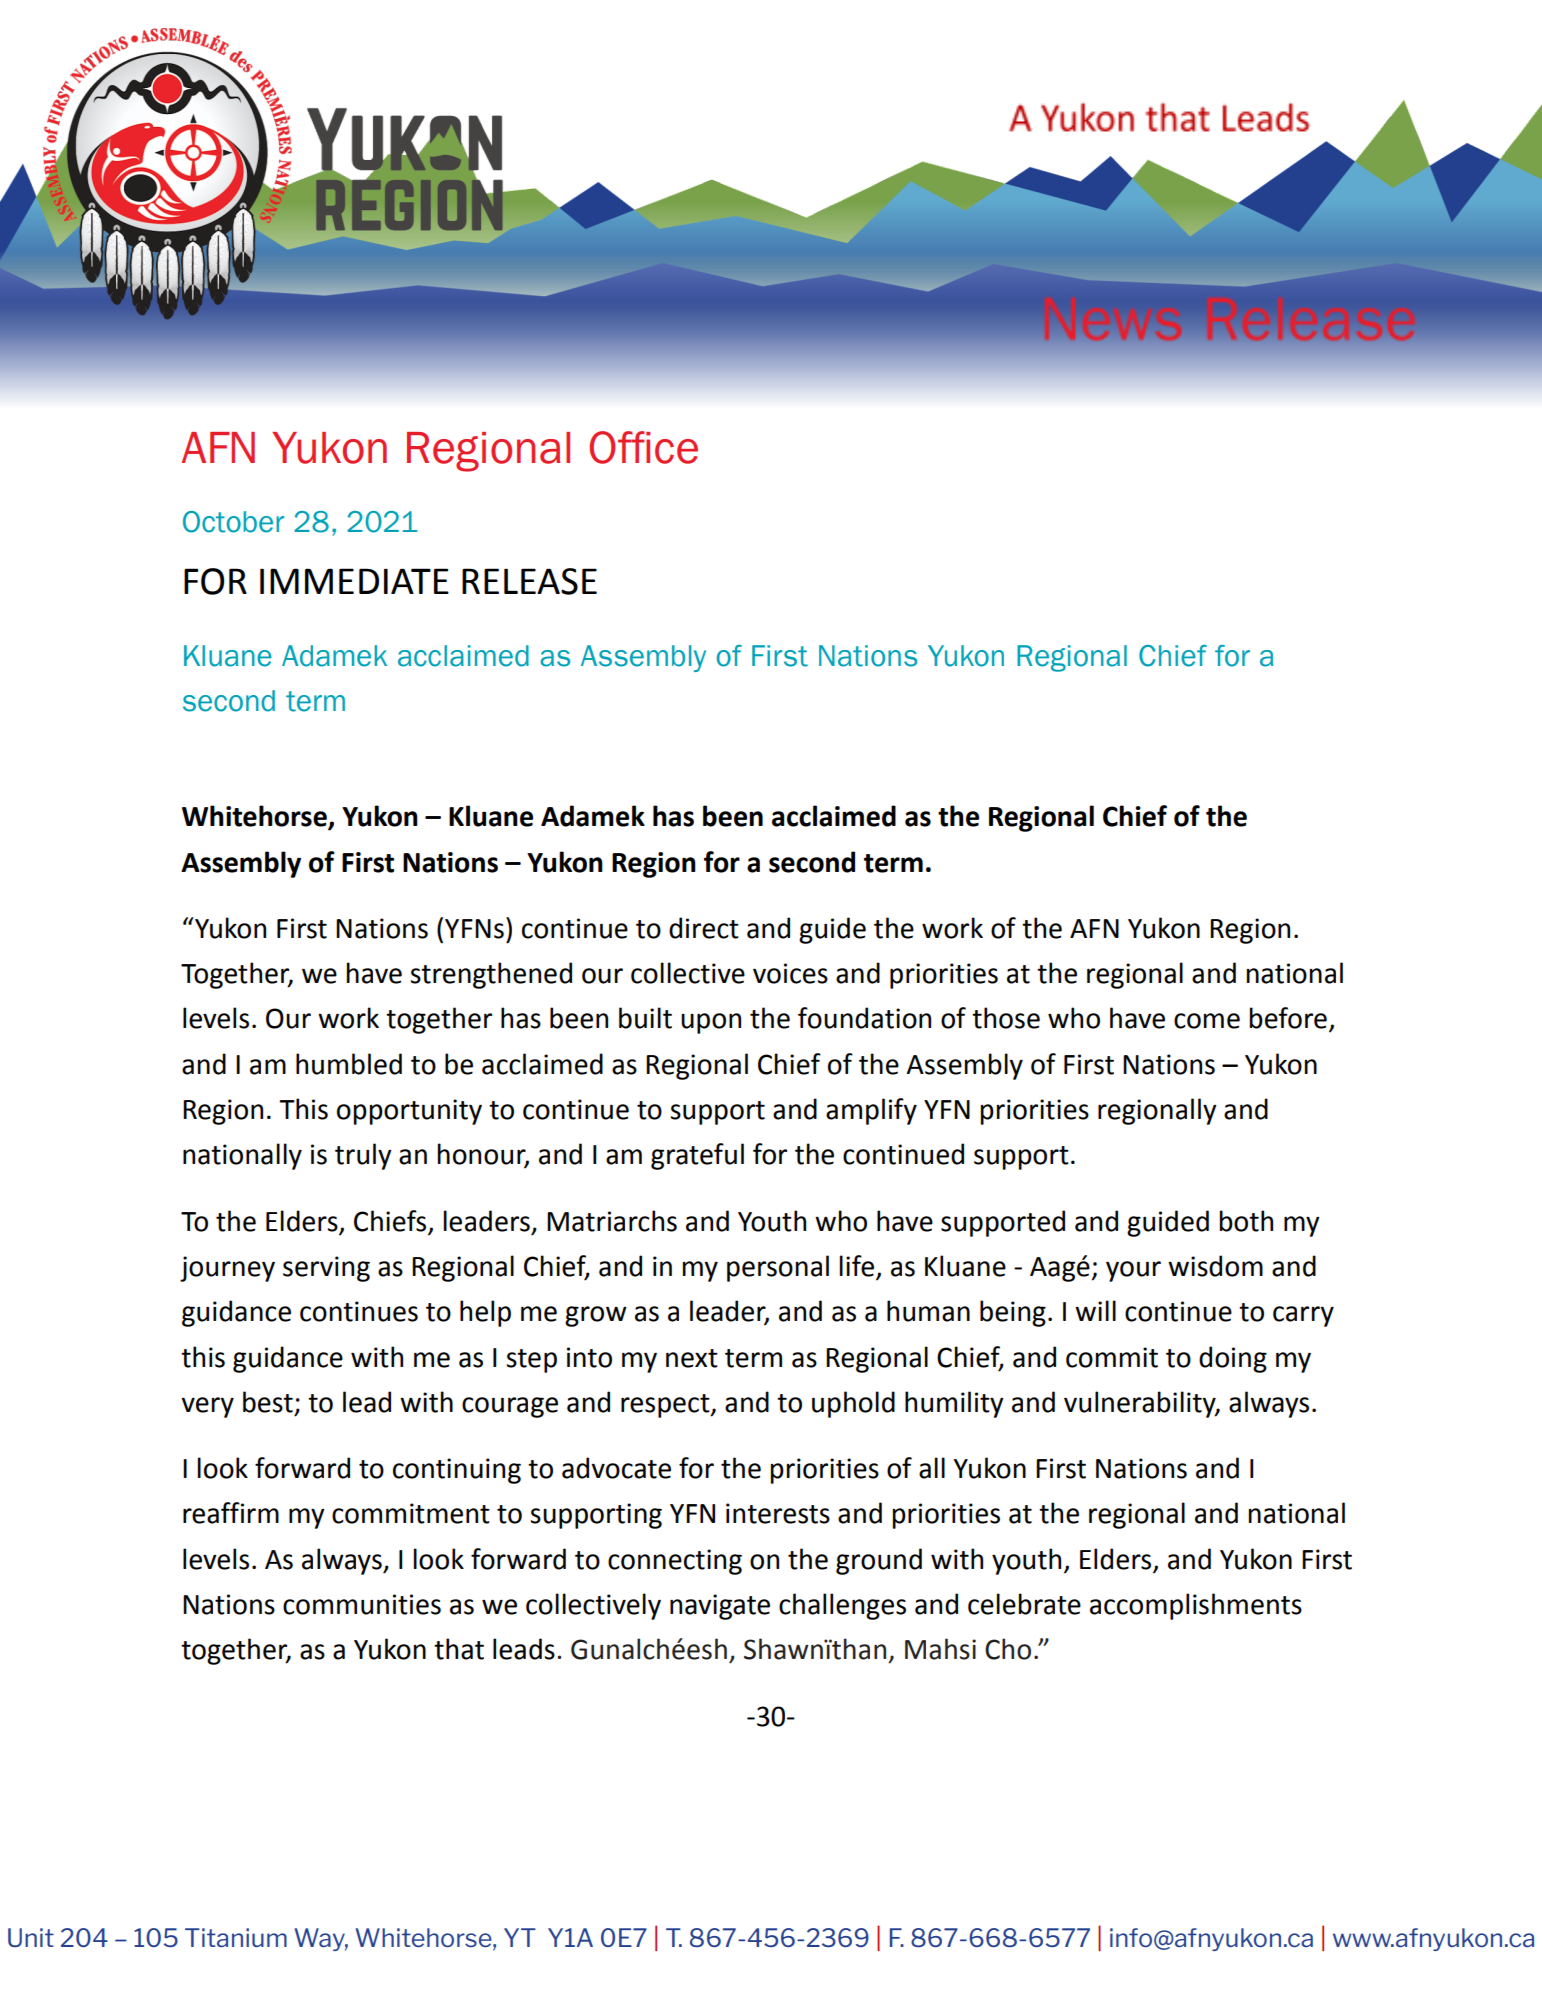  What do you see at coordinates (697, 1156) in the screenshot?
I see `grateful` at bounding box center [697, 1156].
